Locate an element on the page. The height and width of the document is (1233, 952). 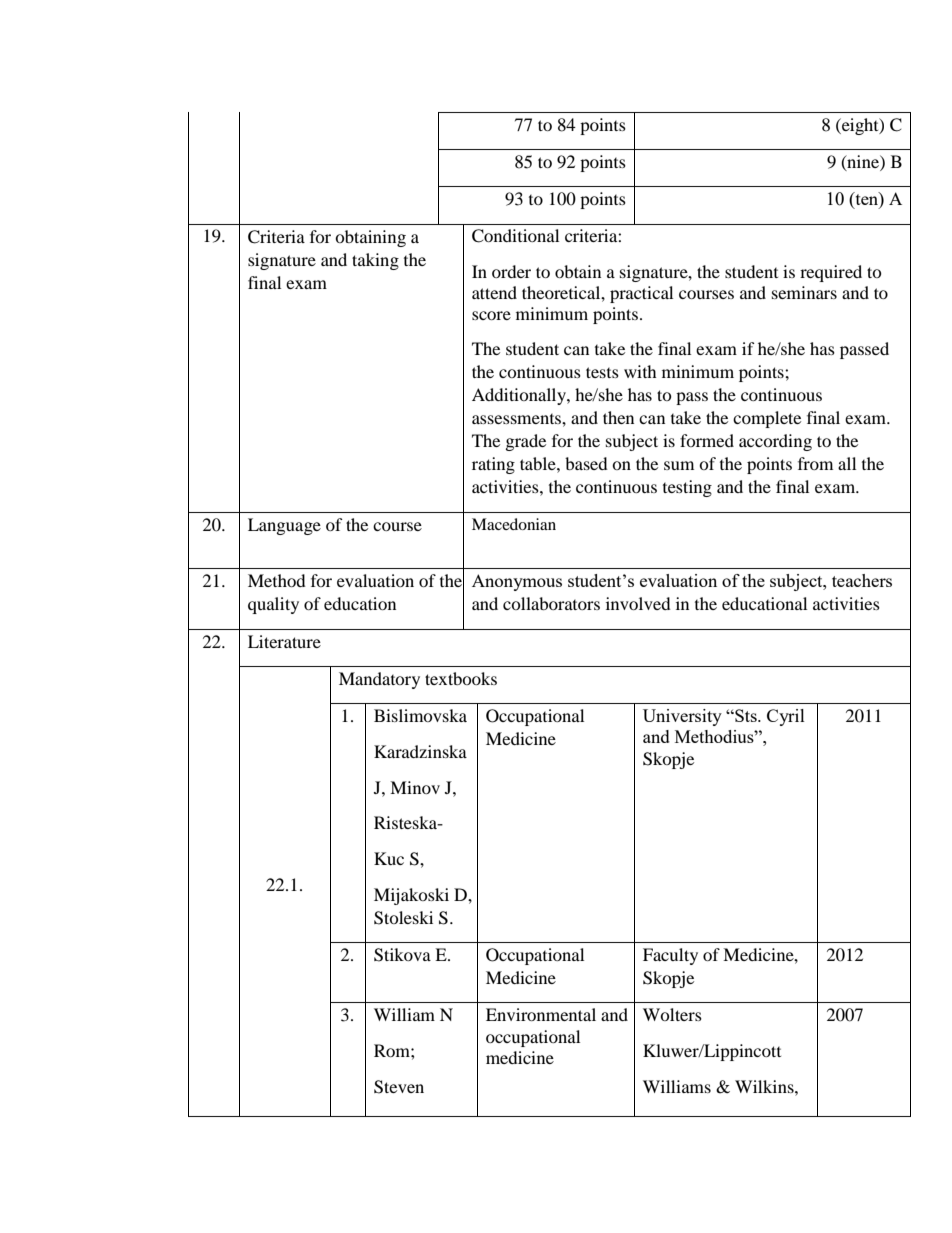
complete is located at coordinates (767, 419).
